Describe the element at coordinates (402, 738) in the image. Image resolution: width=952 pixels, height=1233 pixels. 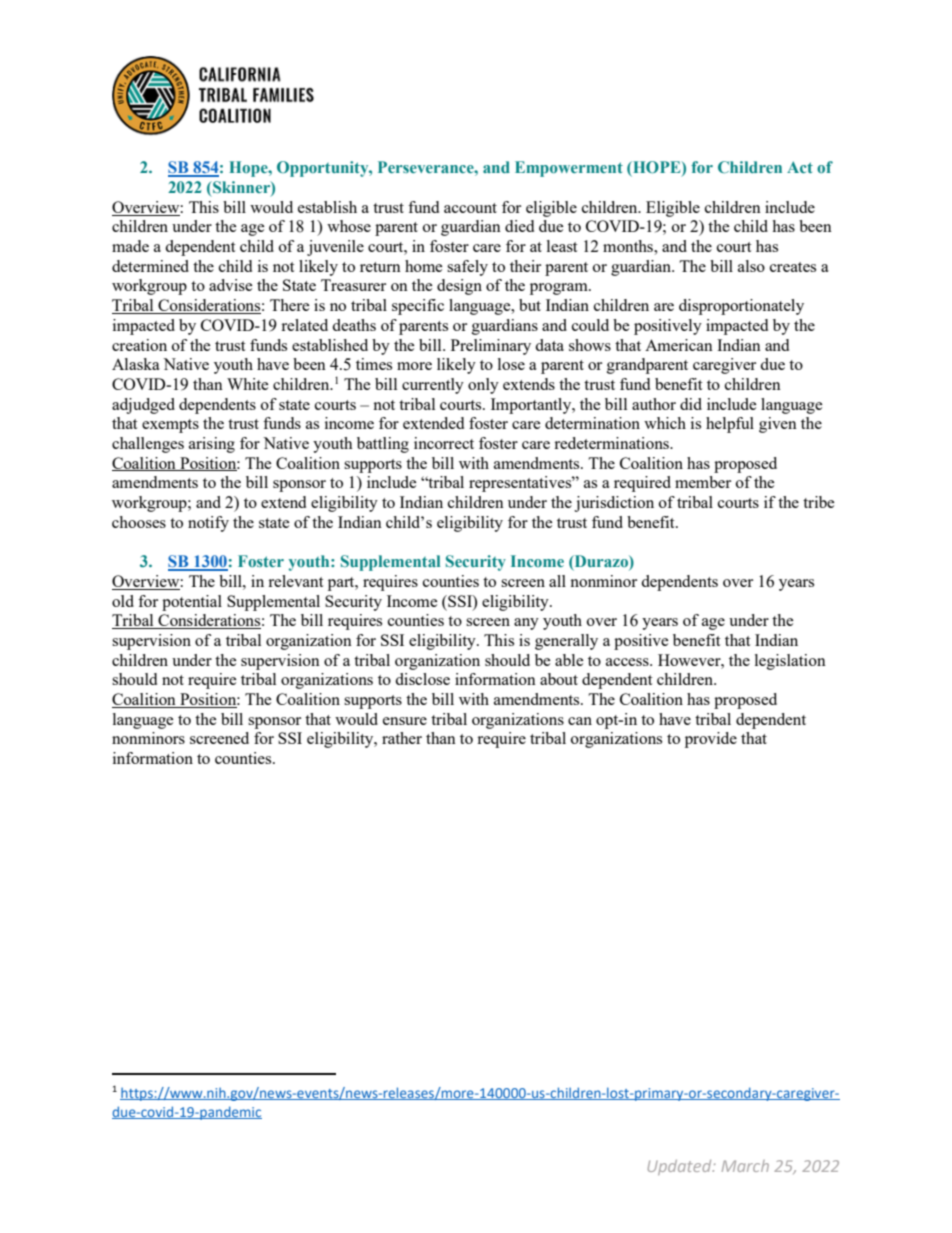
I see `rather` at that location.
